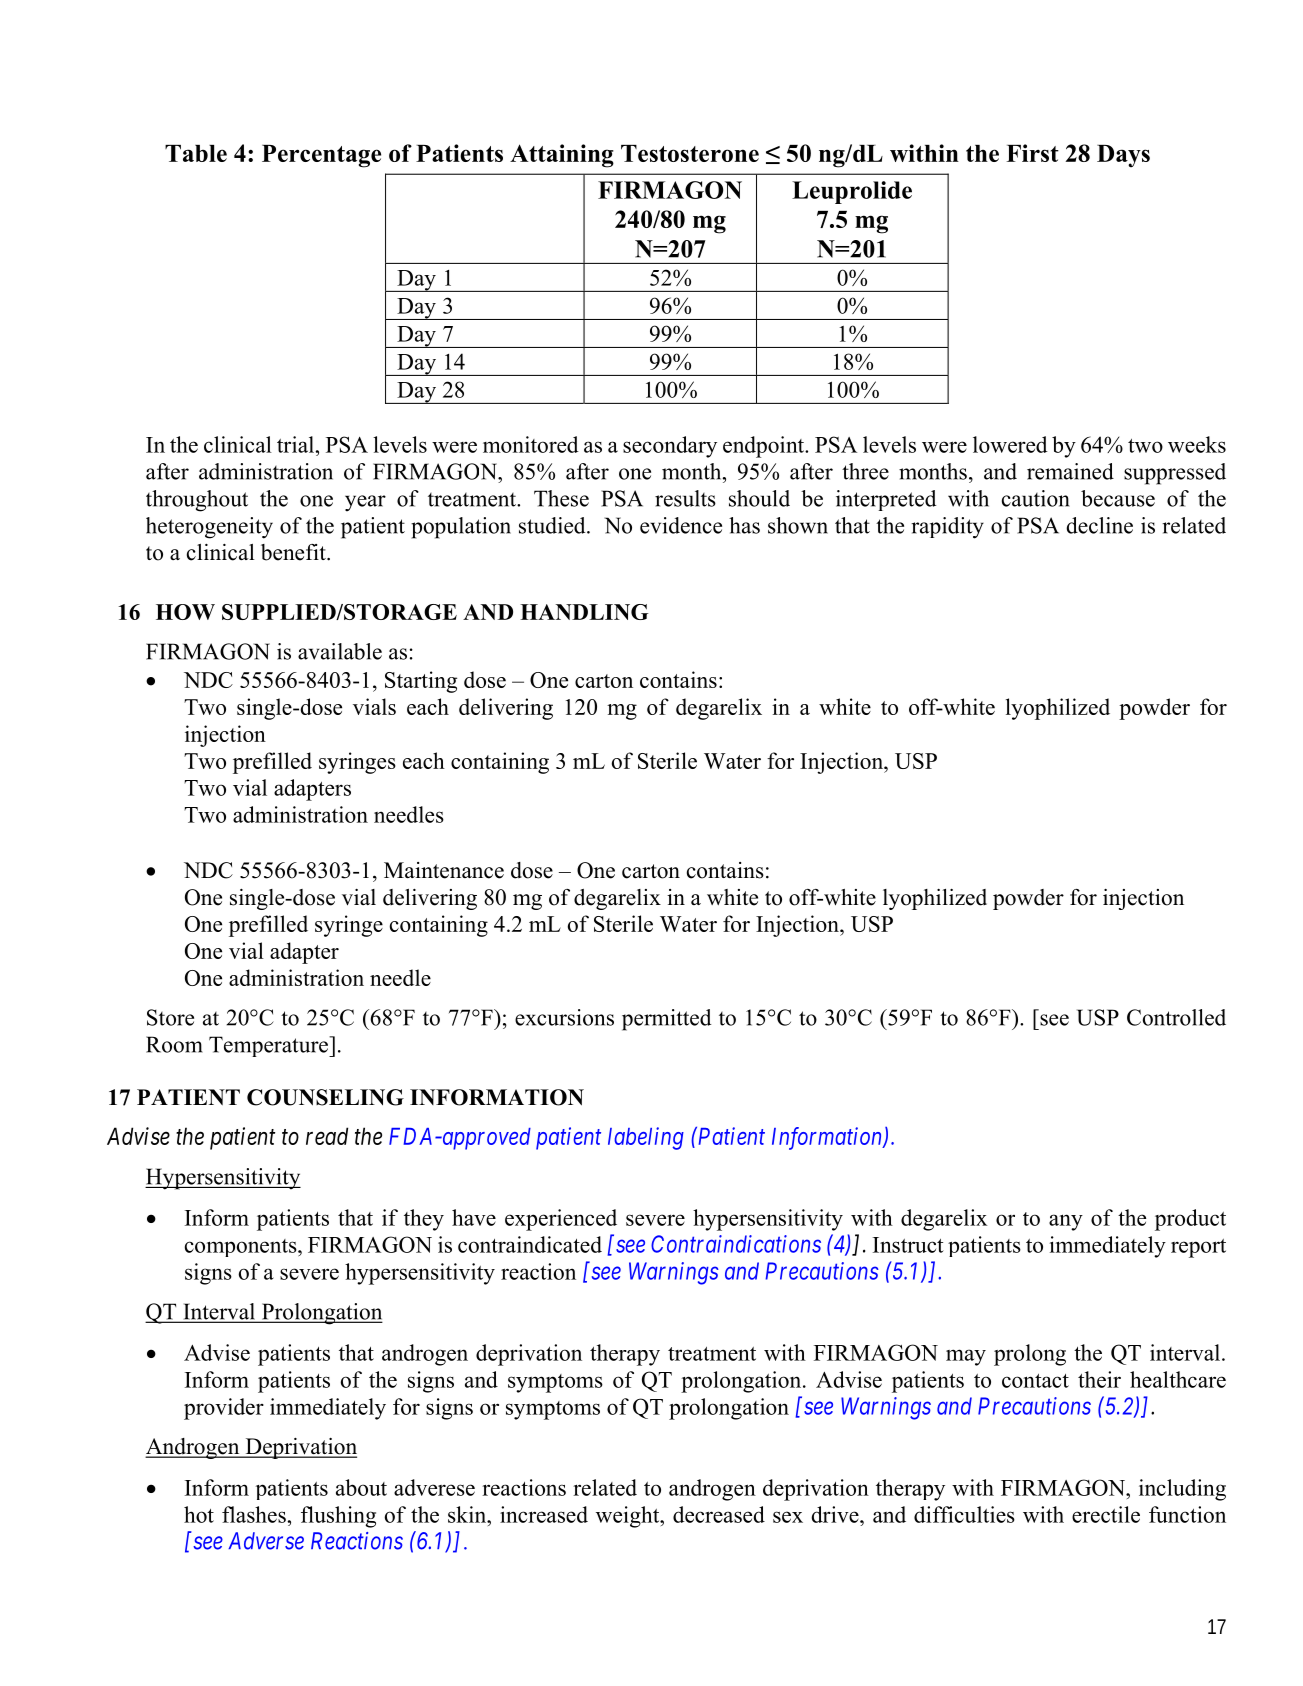 The height and width of the screenshot is (1686, 1303). Describe the element at coordinates (1066, 1222) in the screenshot. I see `any` at that location.
